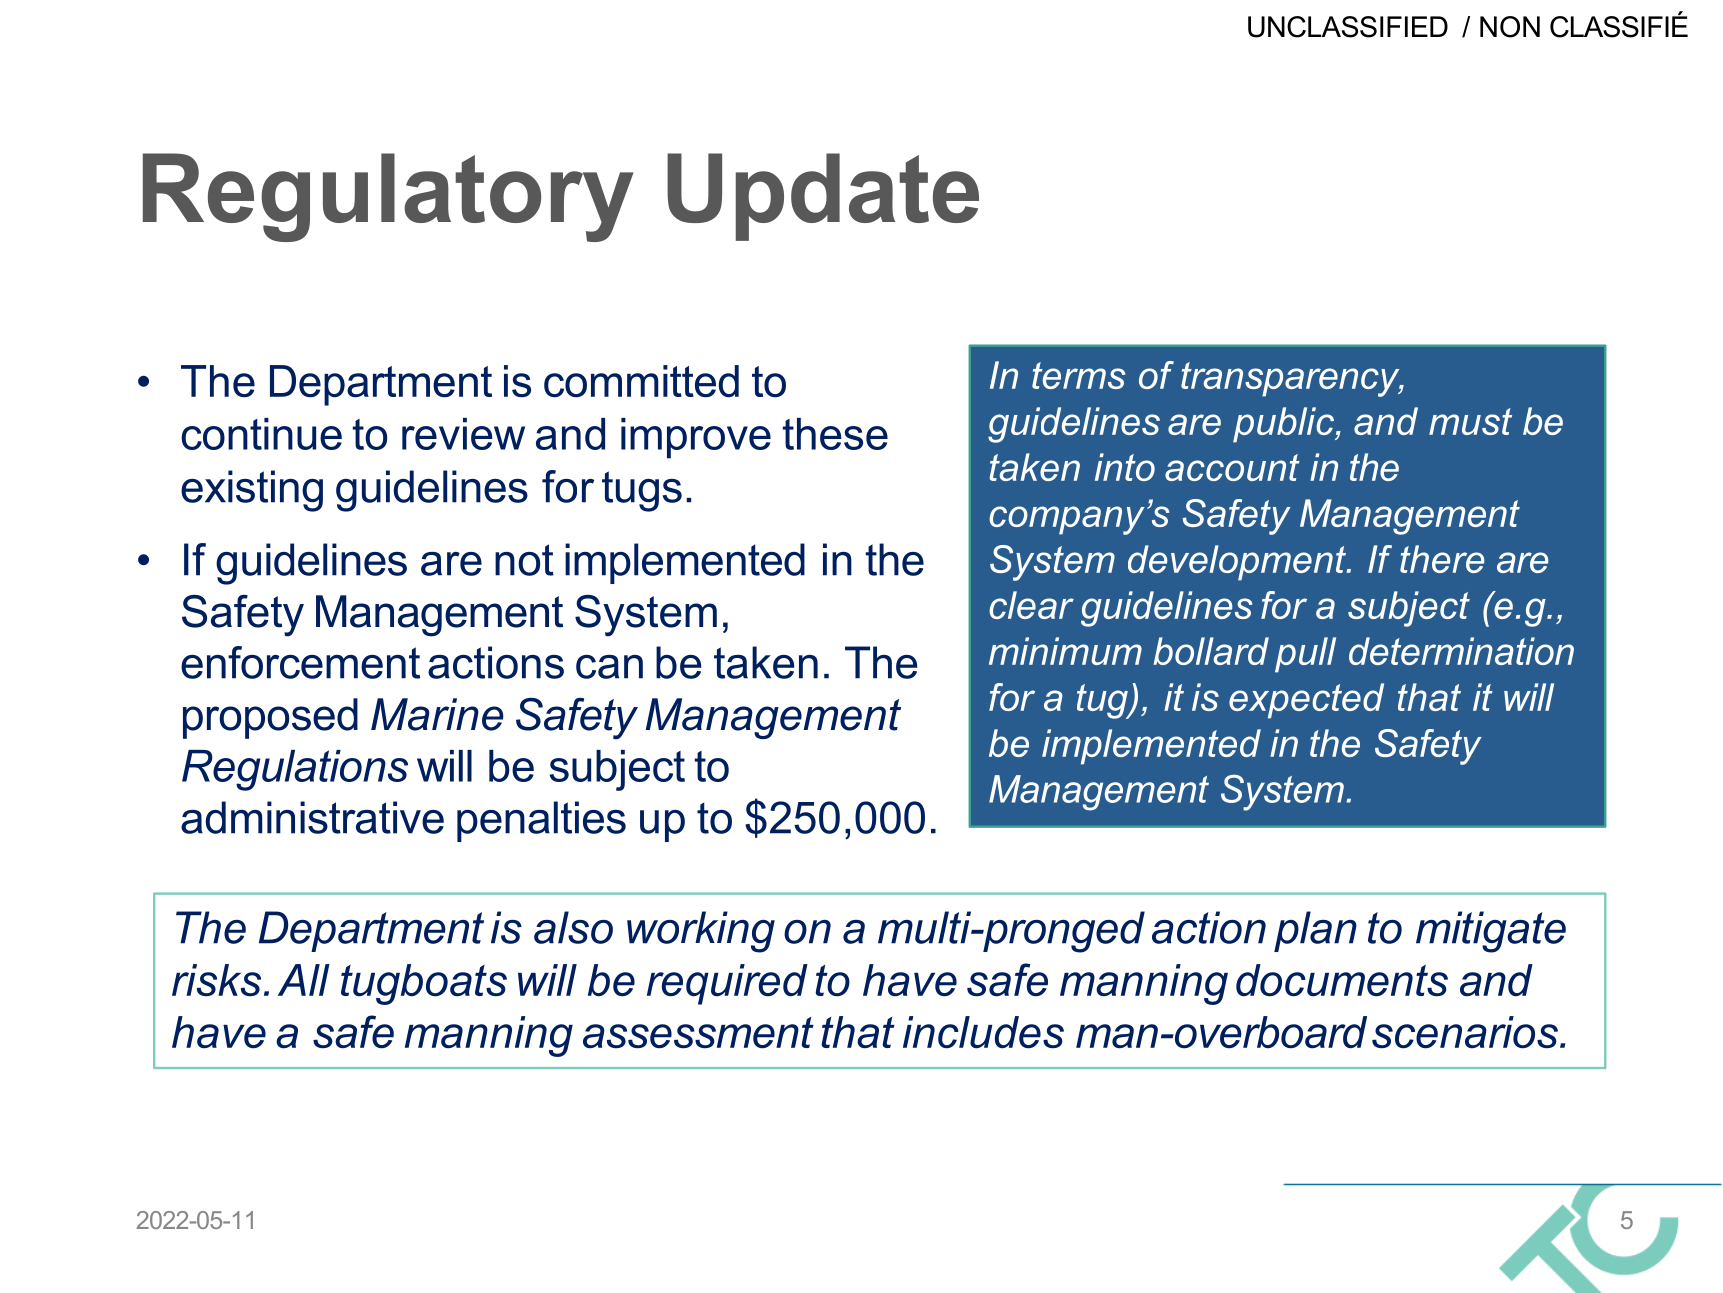  What do you see at coordinates (573, 927) in the page?
I see `also` at bounding box center [573, 927].
